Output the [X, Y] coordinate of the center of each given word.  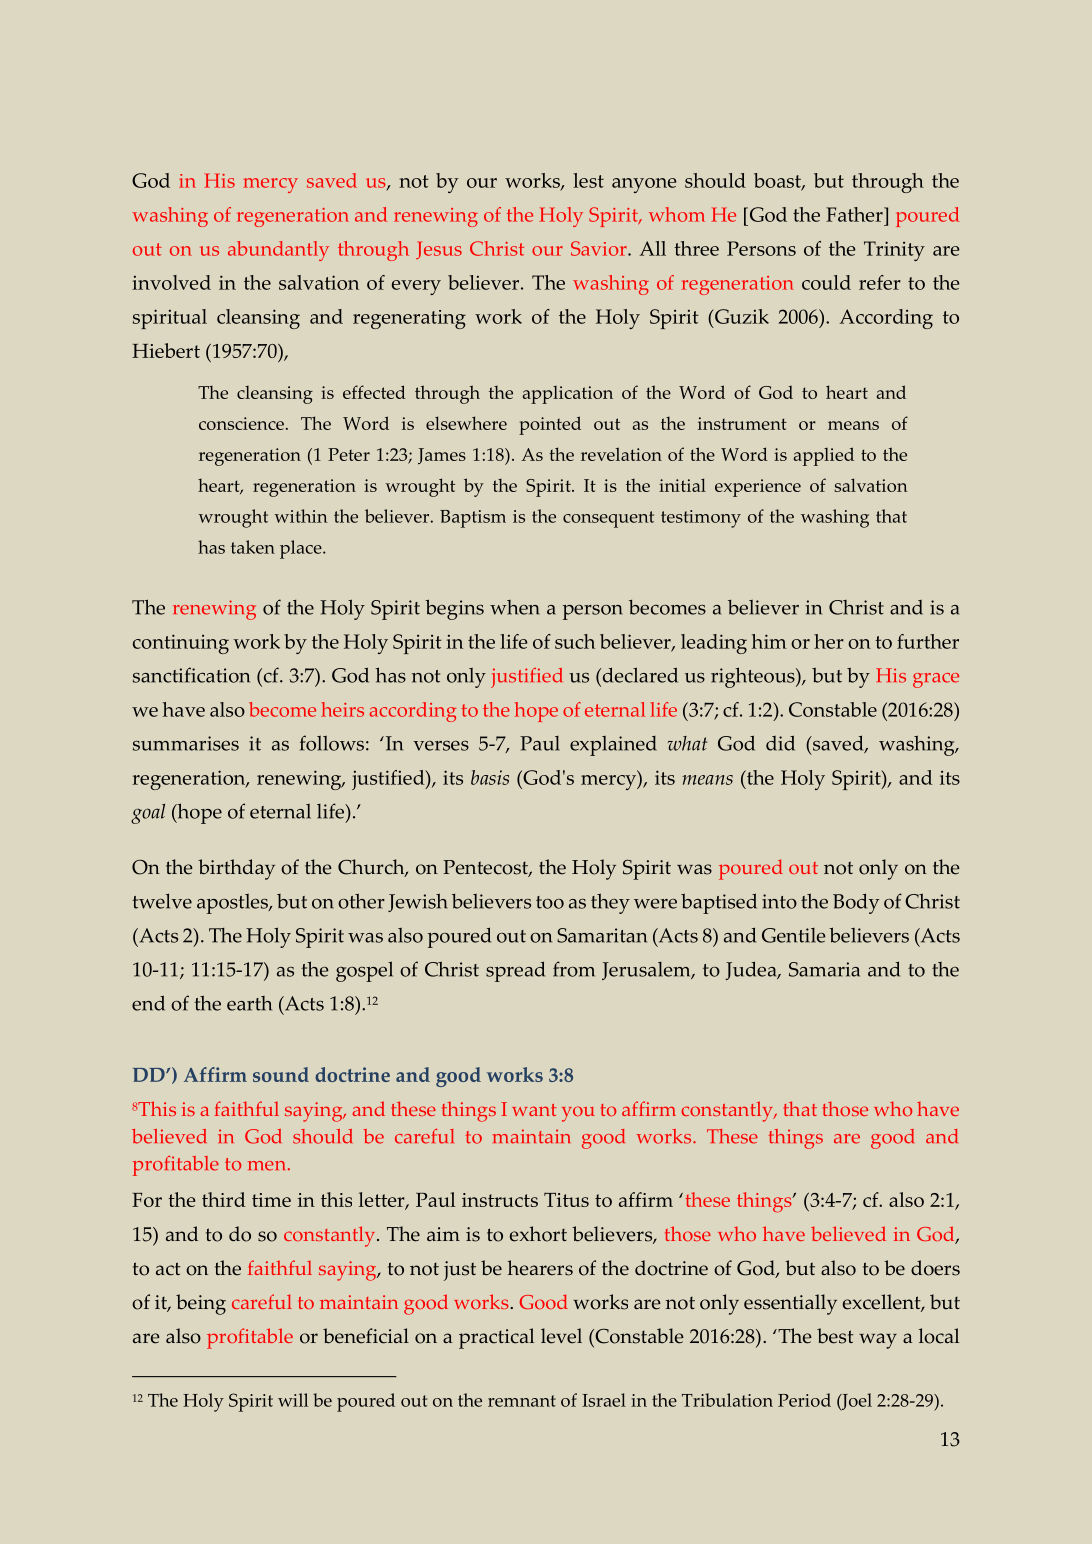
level [561, 1336]
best [835, 1336]
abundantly [278, 251]
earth [249, 1003]
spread [515, 971]
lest [588, 180]
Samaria [824, 969]
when [515, 607]
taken [253, 547]
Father [855, 214]
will [293, 1400]
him [769, 641]
